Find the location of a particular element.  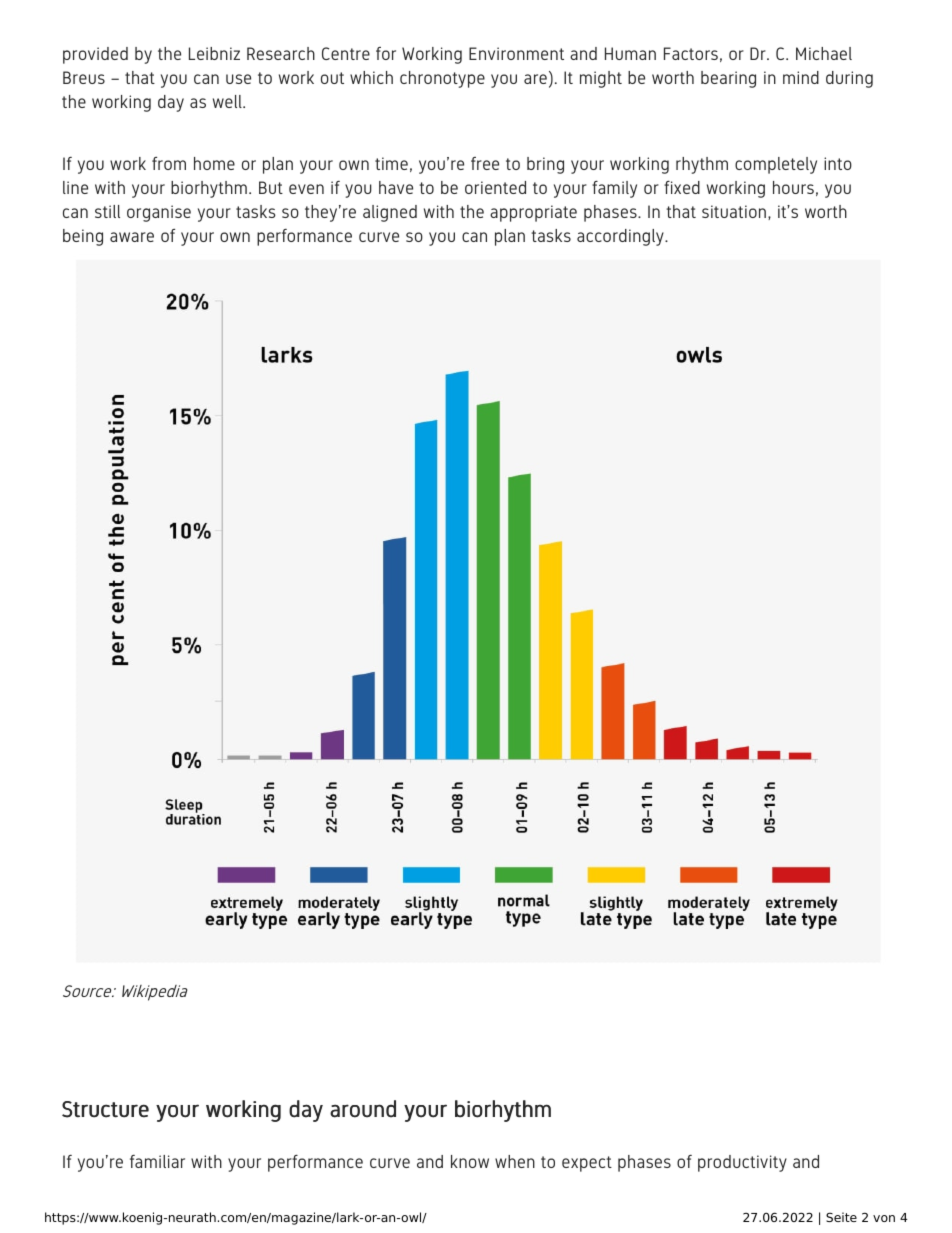

chronotype is located at coordinates (442, 79).
